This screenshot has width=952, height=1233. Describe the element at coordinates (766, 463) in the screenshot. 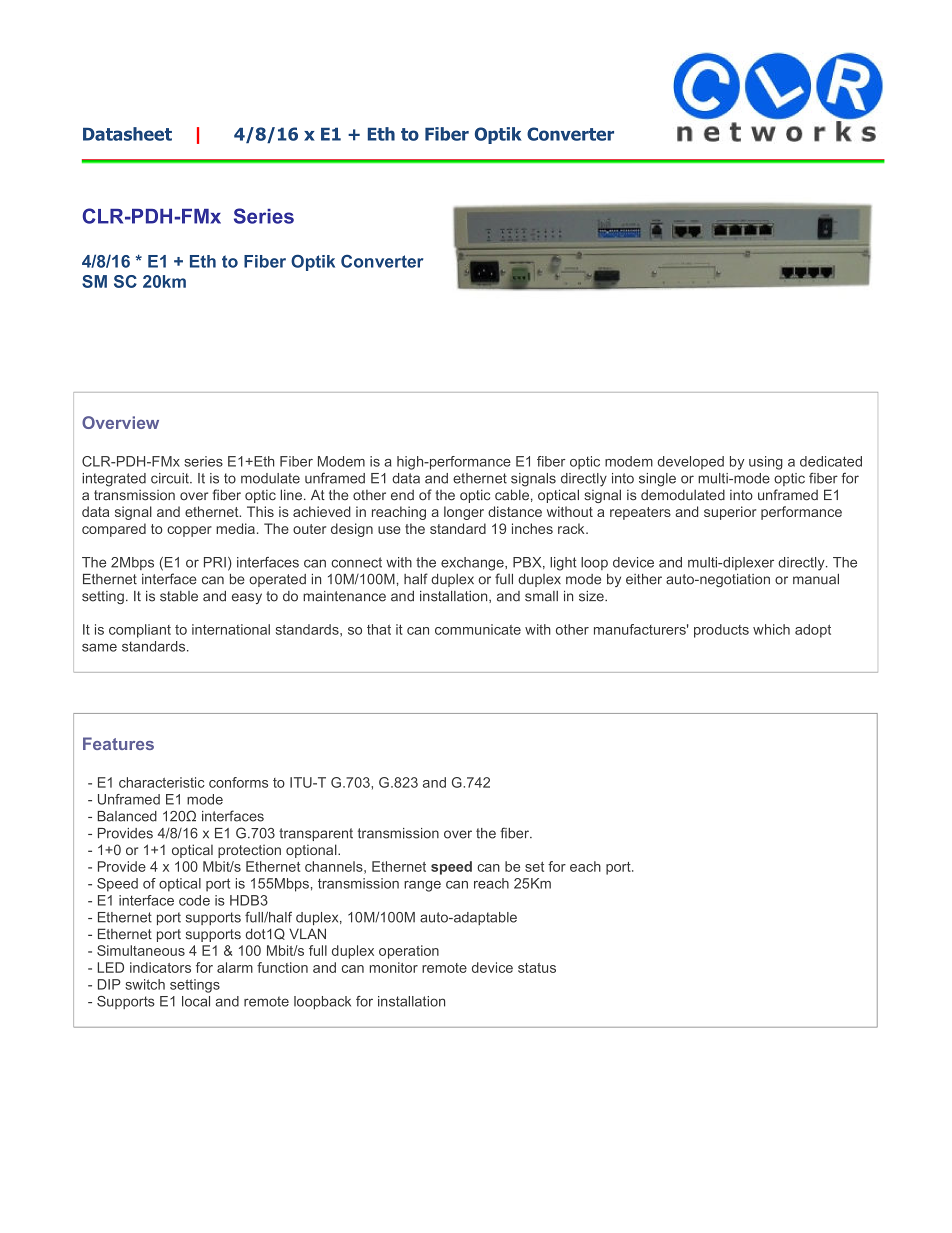

I see `using` at that location.
